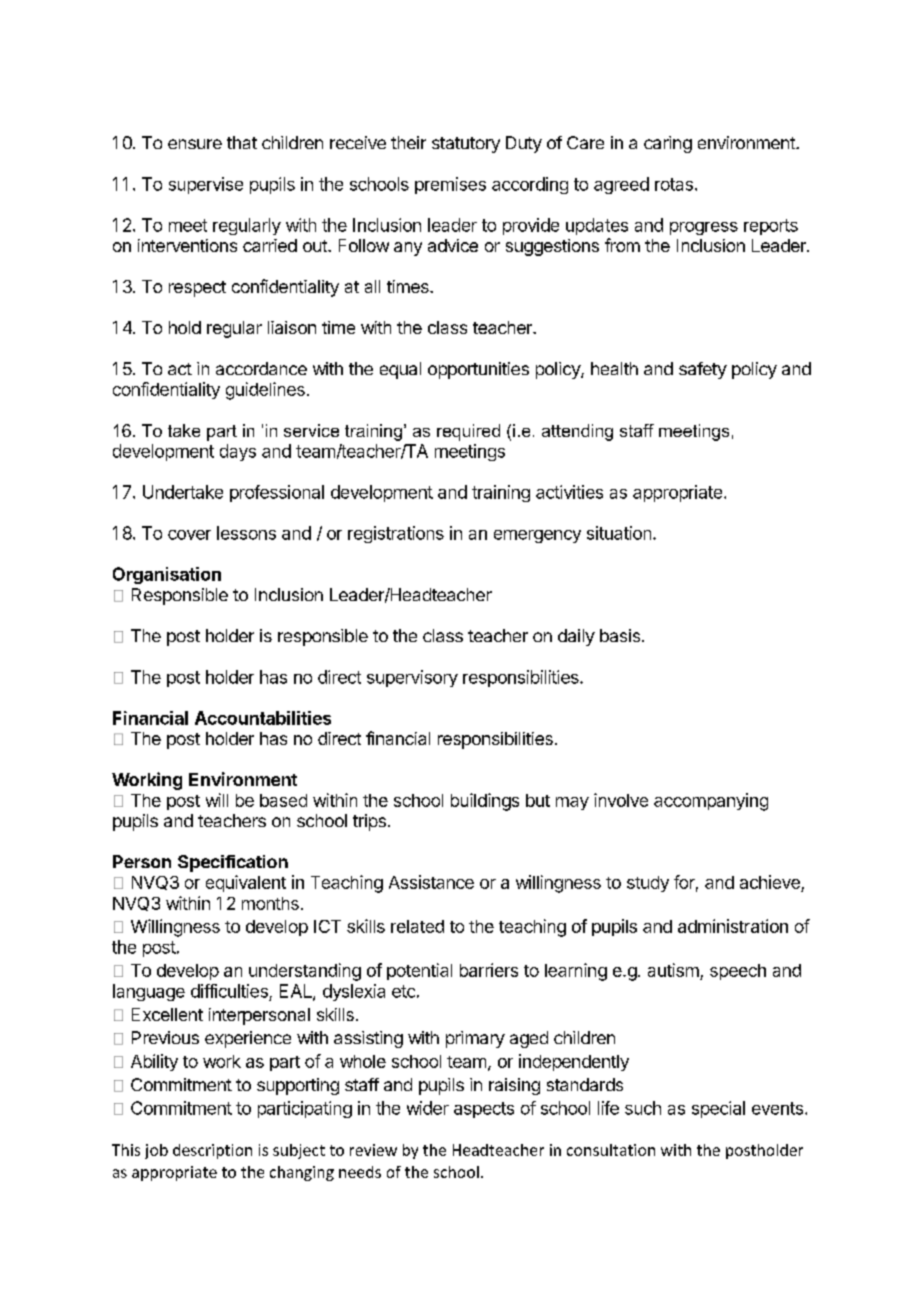 The image size is (924, 1308). What do you see at coordinates (206, 185) in the document?
I see `supervise` at bounding box center [206, 185].
